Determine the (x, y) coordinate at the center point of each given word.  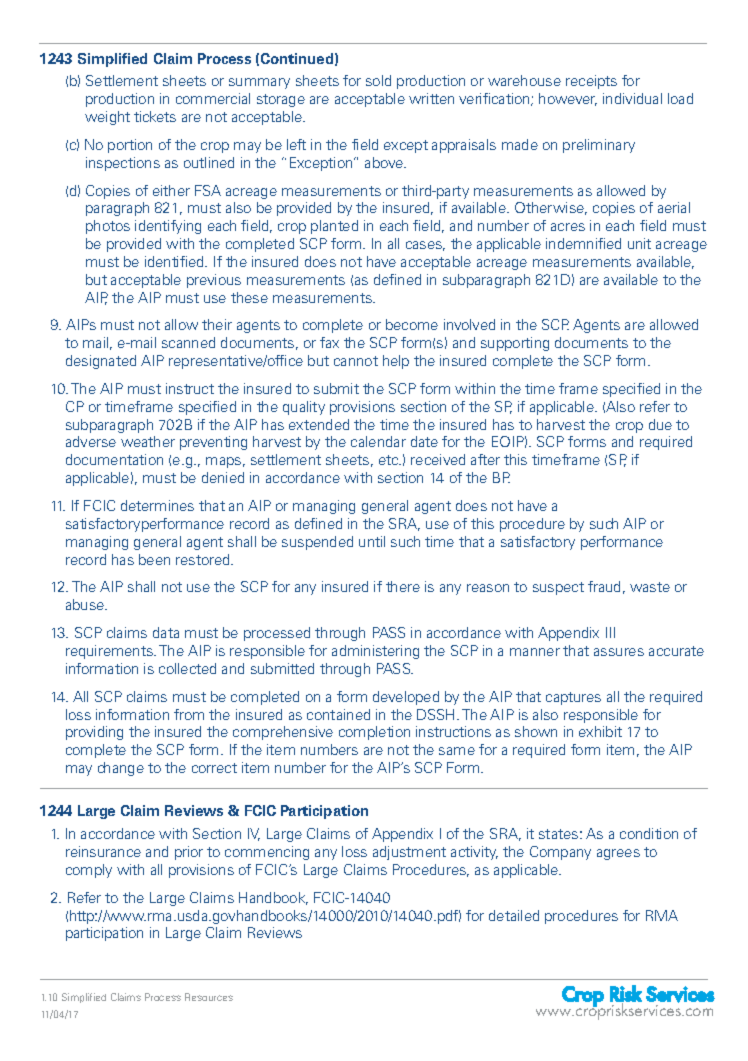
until (372, 541)
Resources (209, 997)
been (154, 559)
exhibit (600, 731)
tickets (155, 116)
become (412, 324)
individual (632, 98)
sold (378, 80)
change (121, 769)
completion (374, 733)
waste (650, 587)
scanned (188, 342)
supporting (515, 344)
